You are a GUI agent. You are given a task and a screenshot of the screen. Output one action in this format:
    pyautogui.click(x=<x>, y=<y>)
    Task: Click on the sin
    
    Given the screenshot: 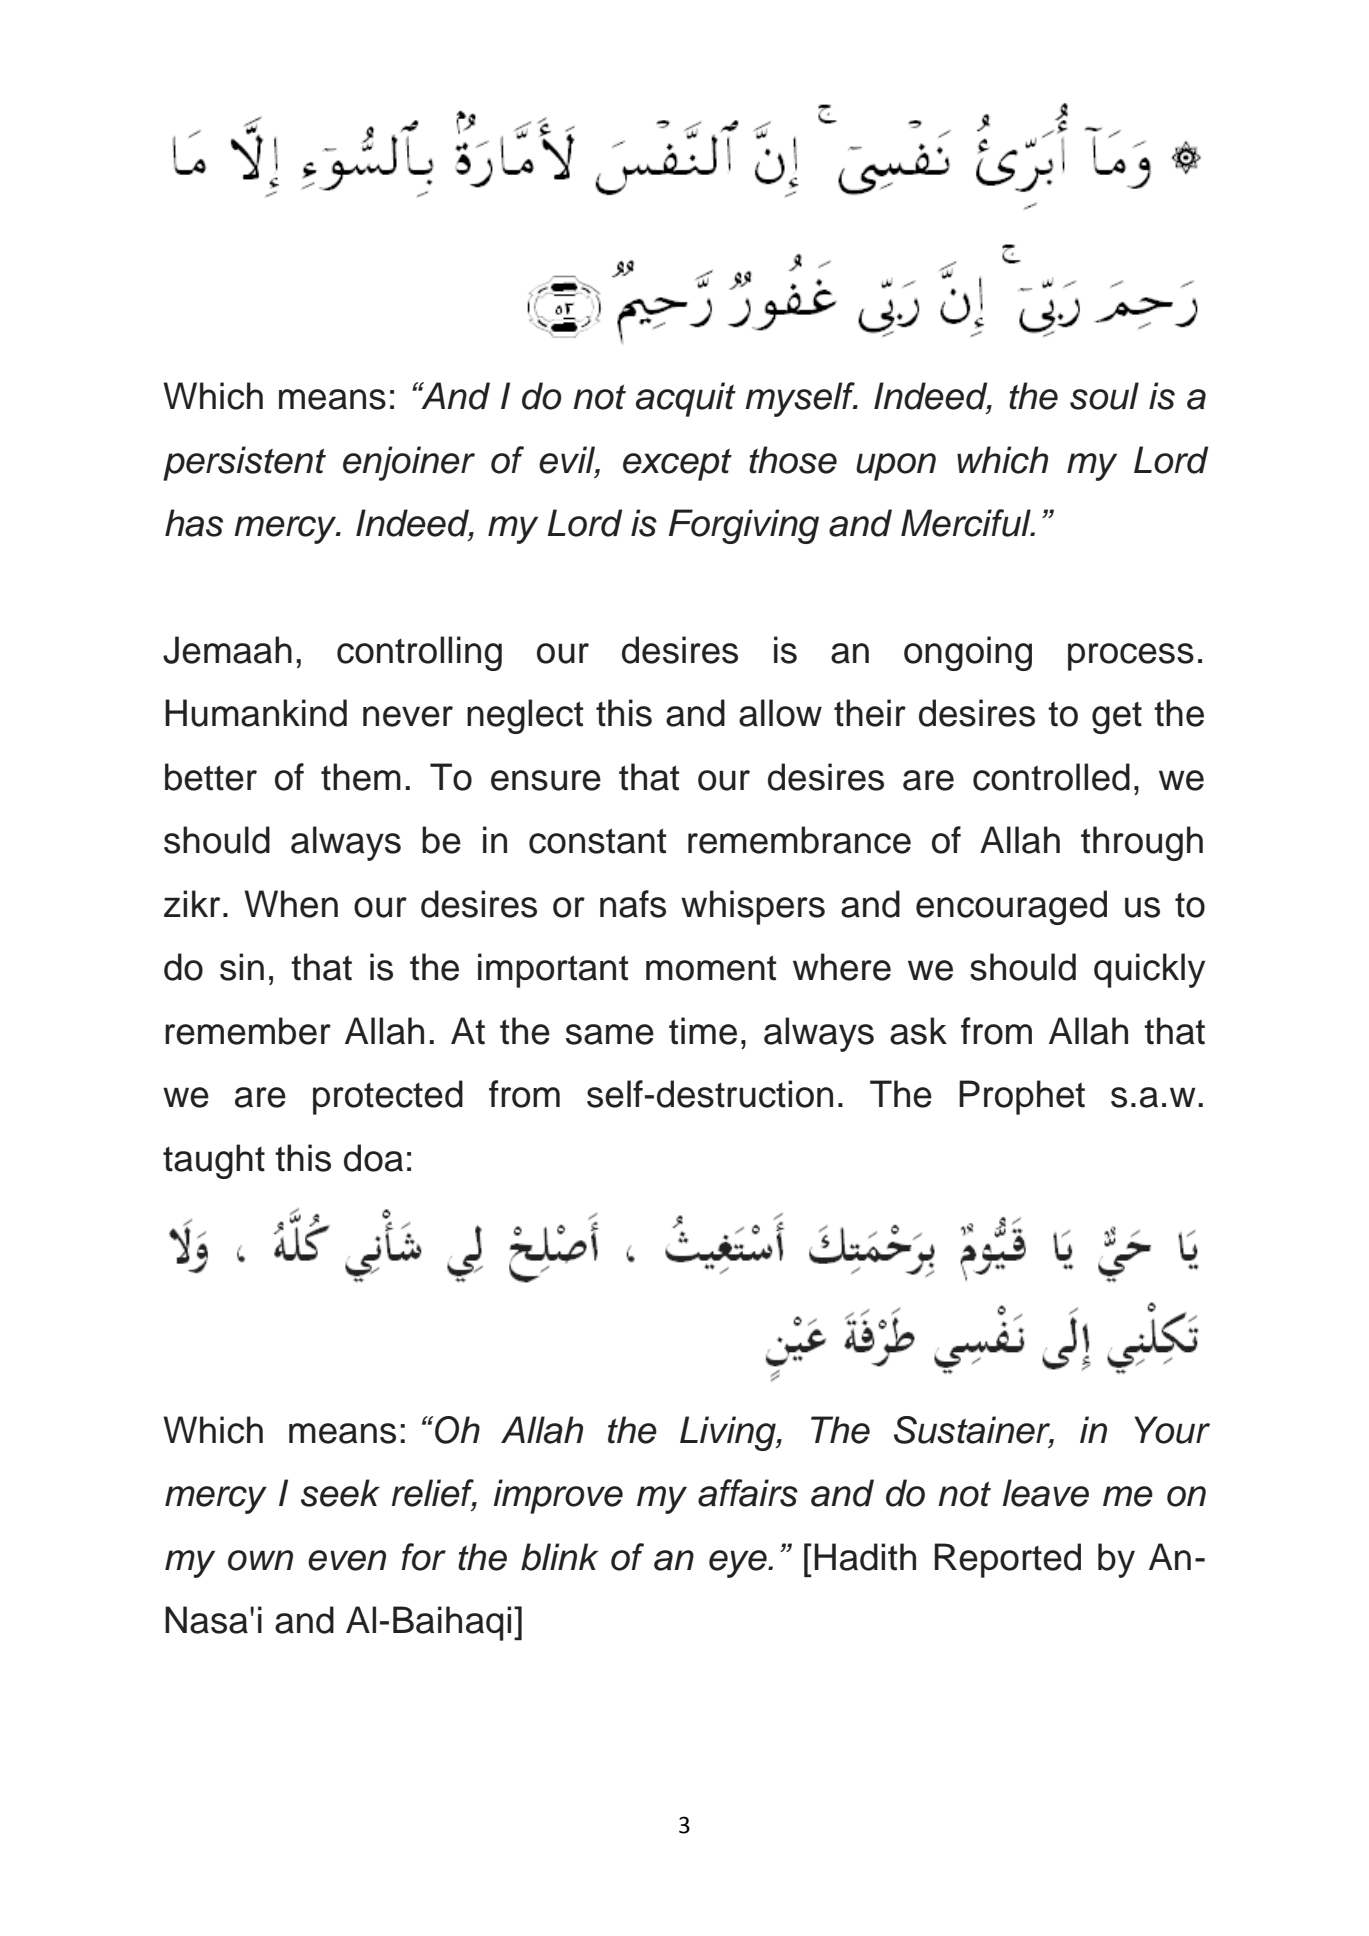 What is the action you would take?
    pyautogui.click(x=242, y=967)
